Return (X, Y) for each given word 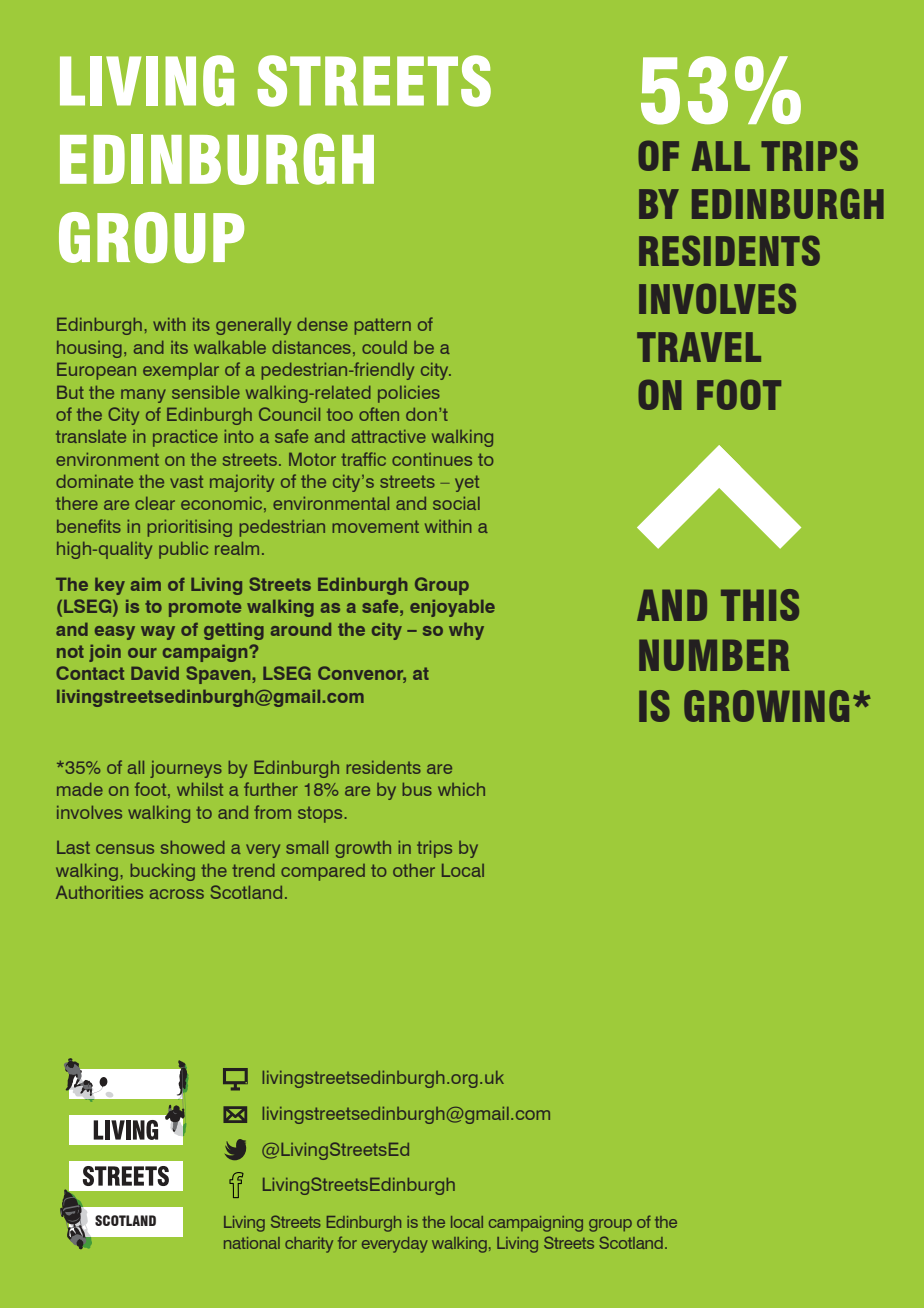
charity (309, 1245)
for (347, 1242)
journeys (186, 769)
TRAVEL (699, 347)
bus (417, 789)
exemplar (181, 371)
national (252, 1243)
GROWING (766, 706)
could (384, 347)
